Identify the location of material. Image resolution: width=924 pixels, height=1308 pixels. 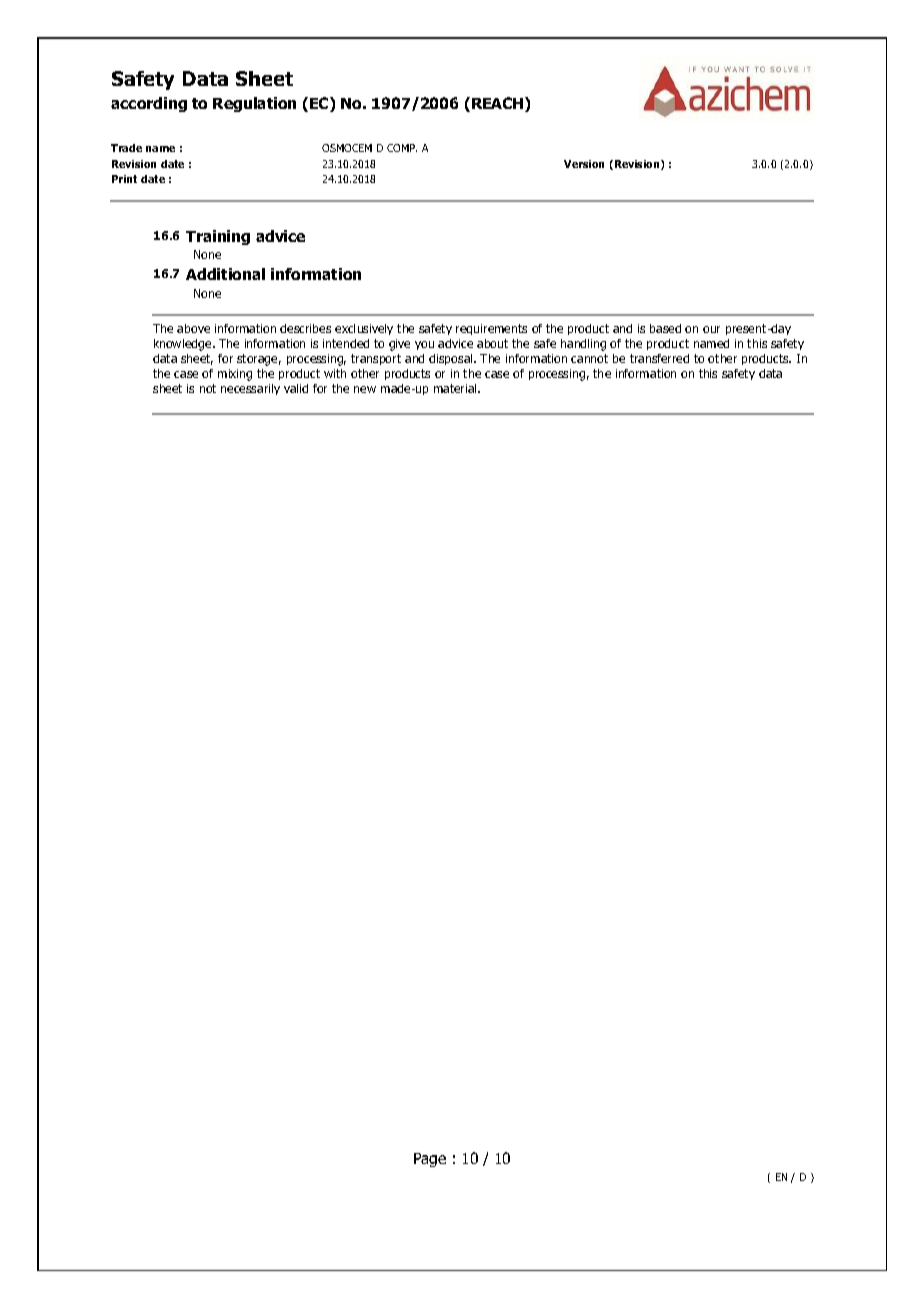
(456, 388).
